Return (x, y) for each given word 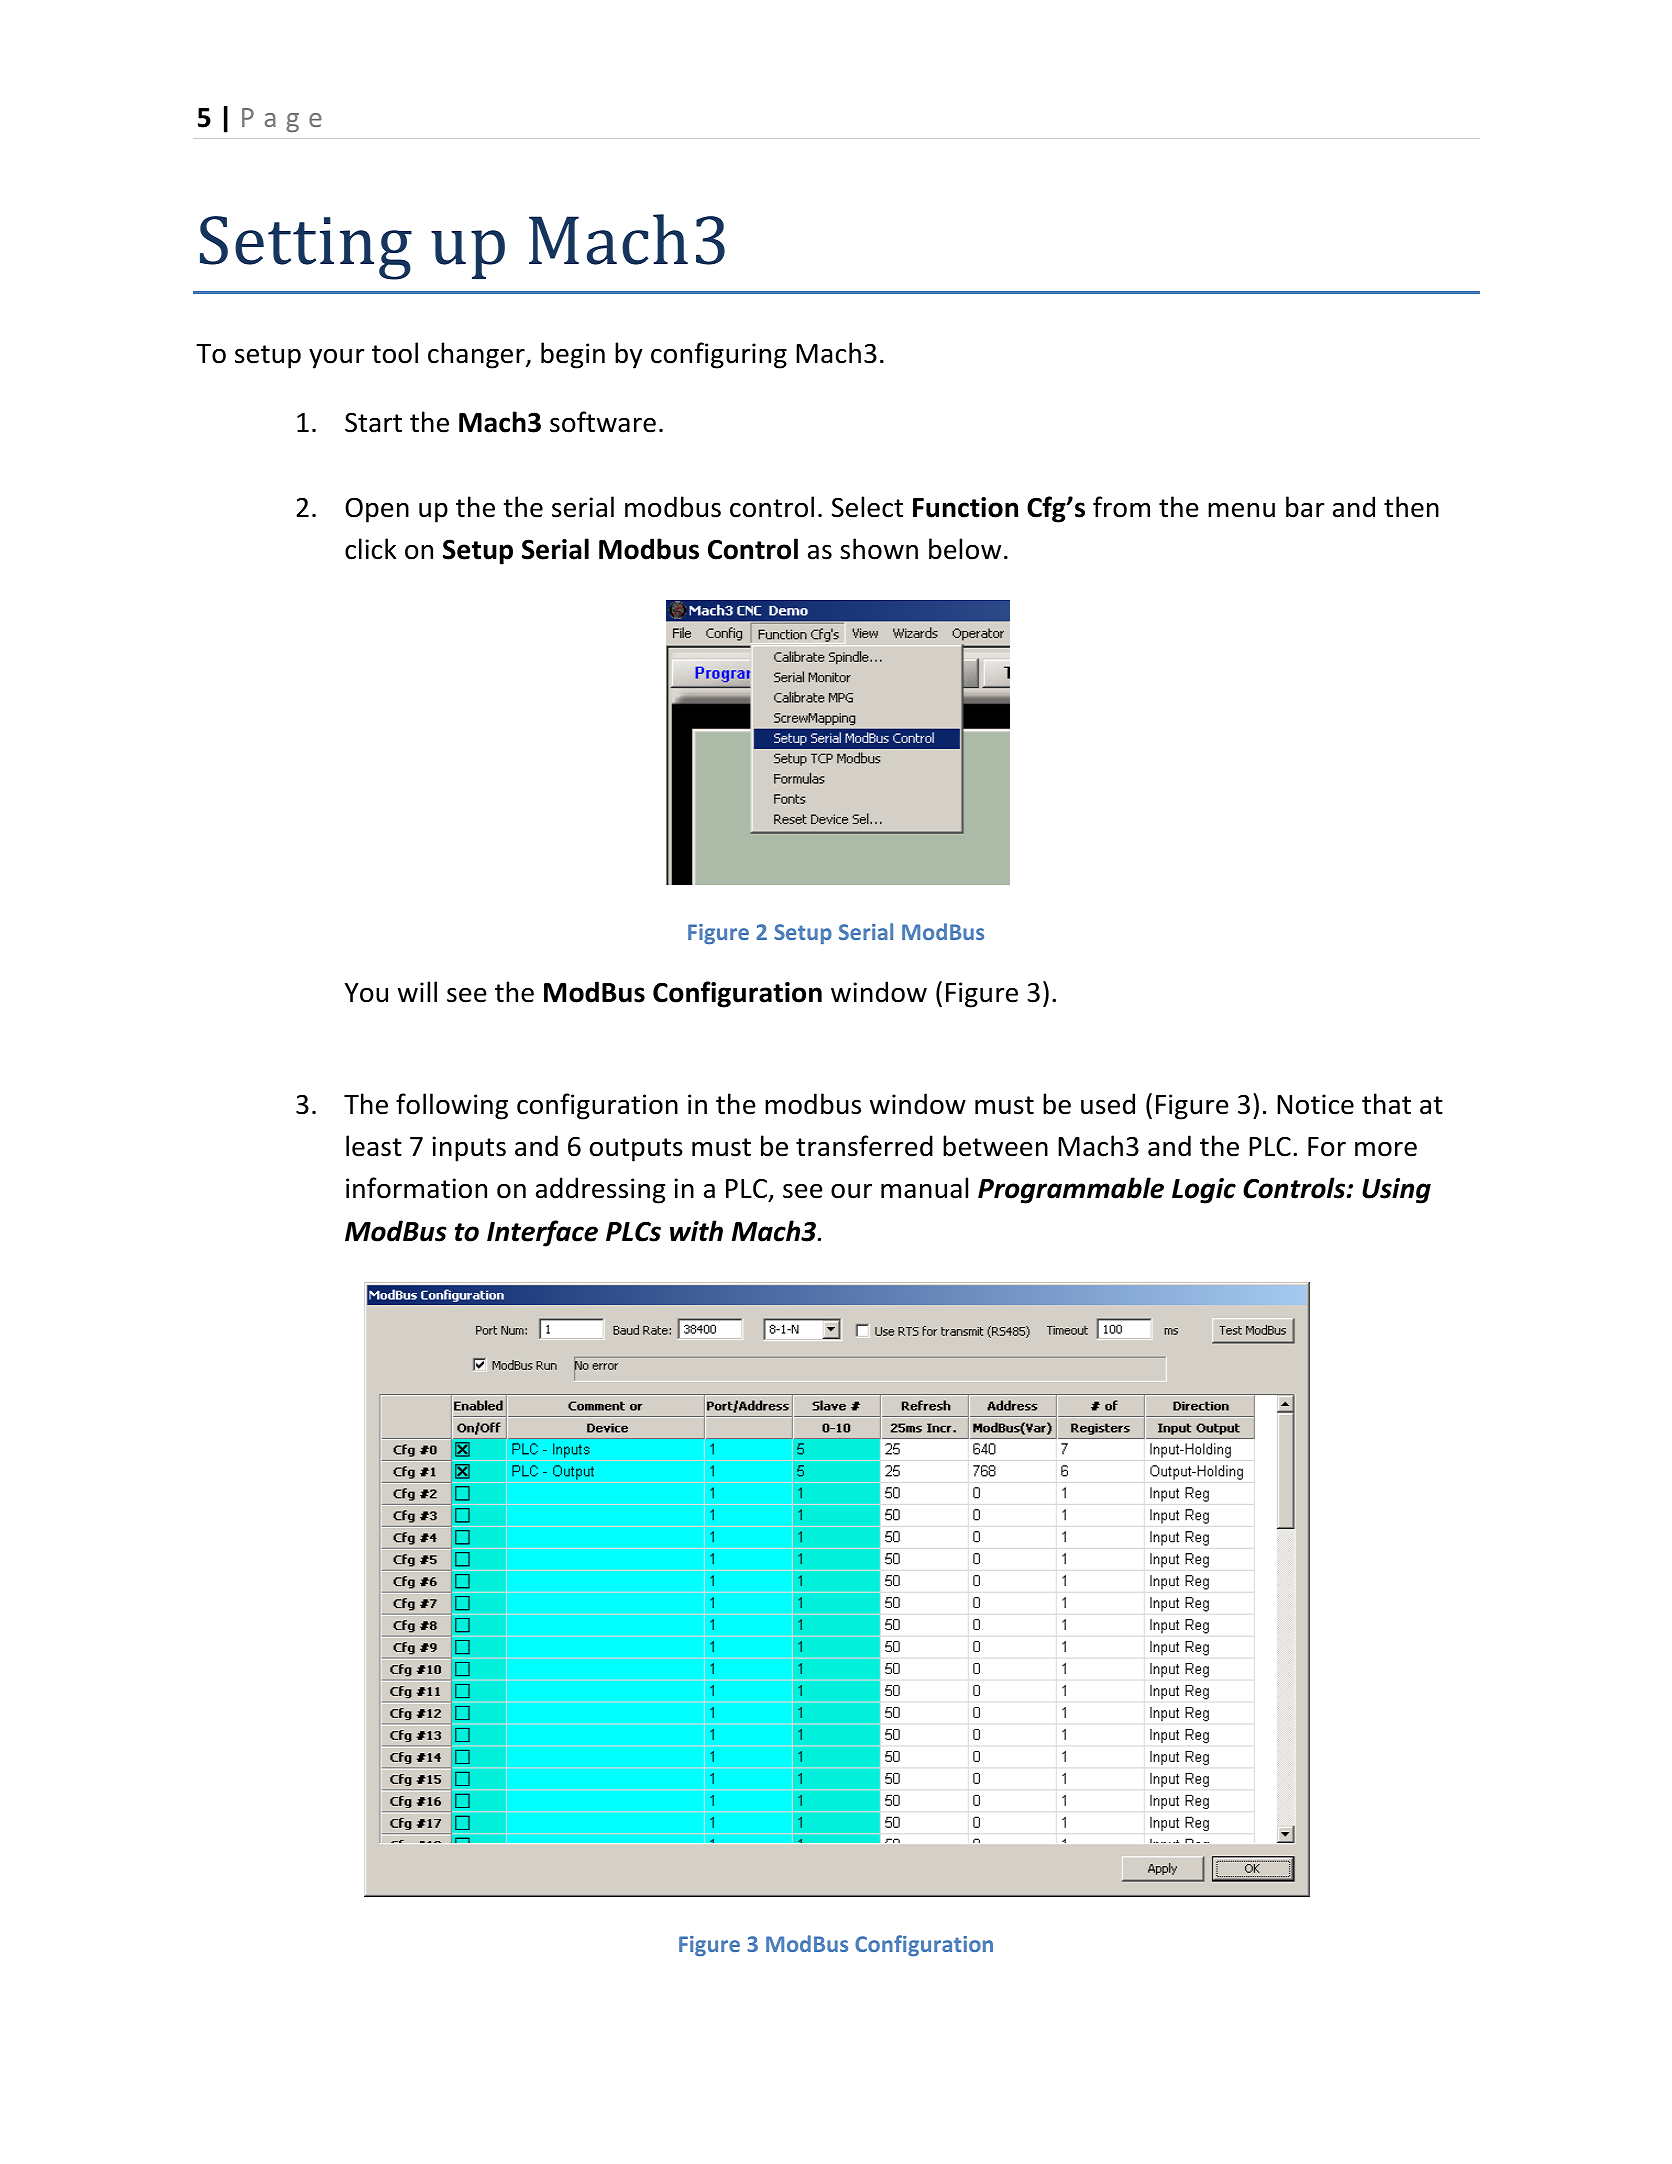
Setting (306, 248)
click (371, 549)
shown (879, 549)
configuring (719, 355)
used (1108, 1104)
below (965, 549)
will (417, 991)
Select (867, 507)
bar (1305, 507)
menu (1241, 510)
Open (377, 510)
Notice (1315, 1104)
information (416, 1188)
